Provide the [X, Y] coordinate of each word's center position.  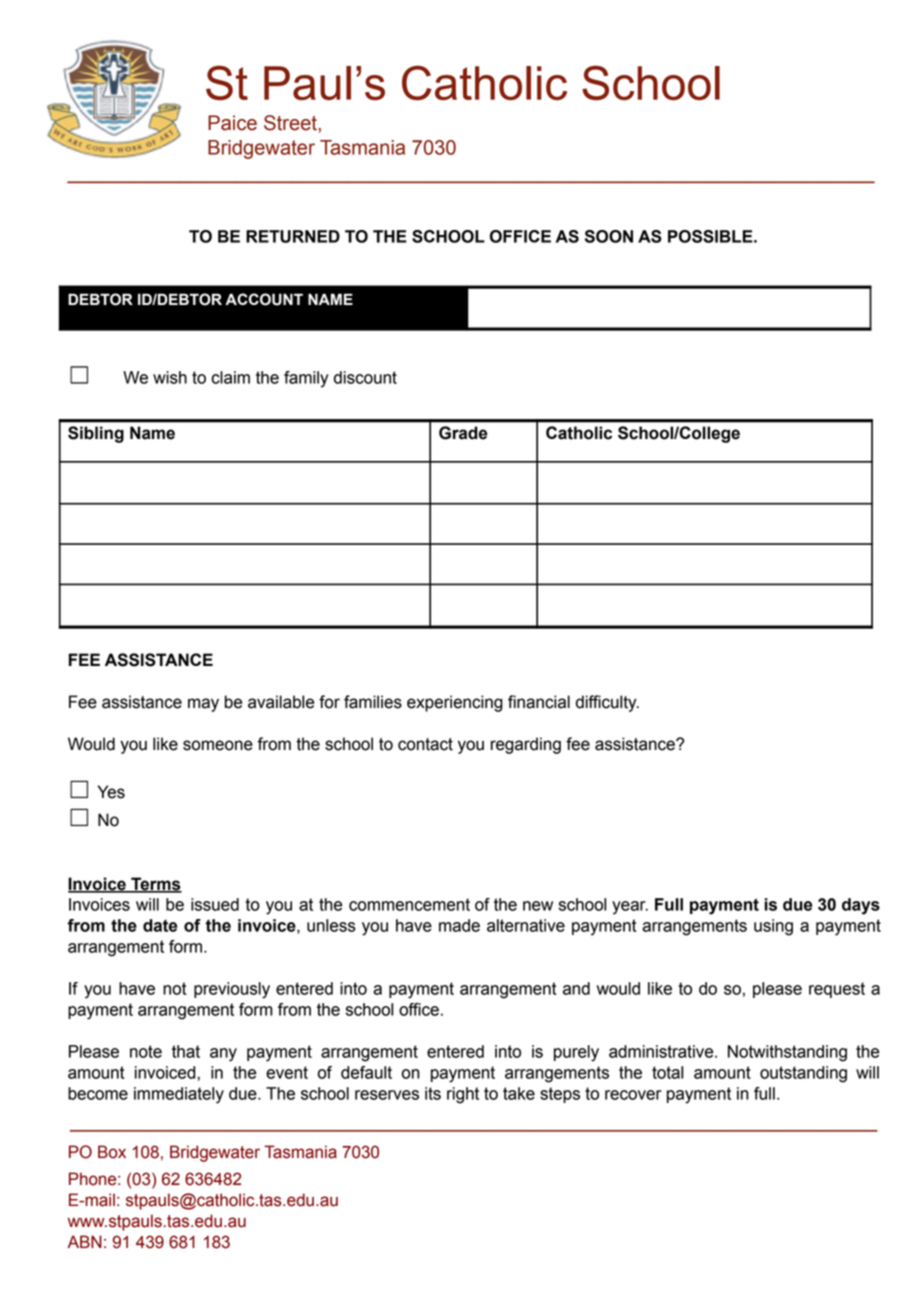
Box [112, 1152]
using [773, 927]
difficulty [607, 703]
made [459, 925]
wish [170, 377]
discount [365, 377]
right [463, 1095]
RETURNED [293, 236]
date [160, 925]
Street [291, 123]
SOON [609, 236]
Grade [463, 433]
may [203, 705]
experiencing [455, 703]
